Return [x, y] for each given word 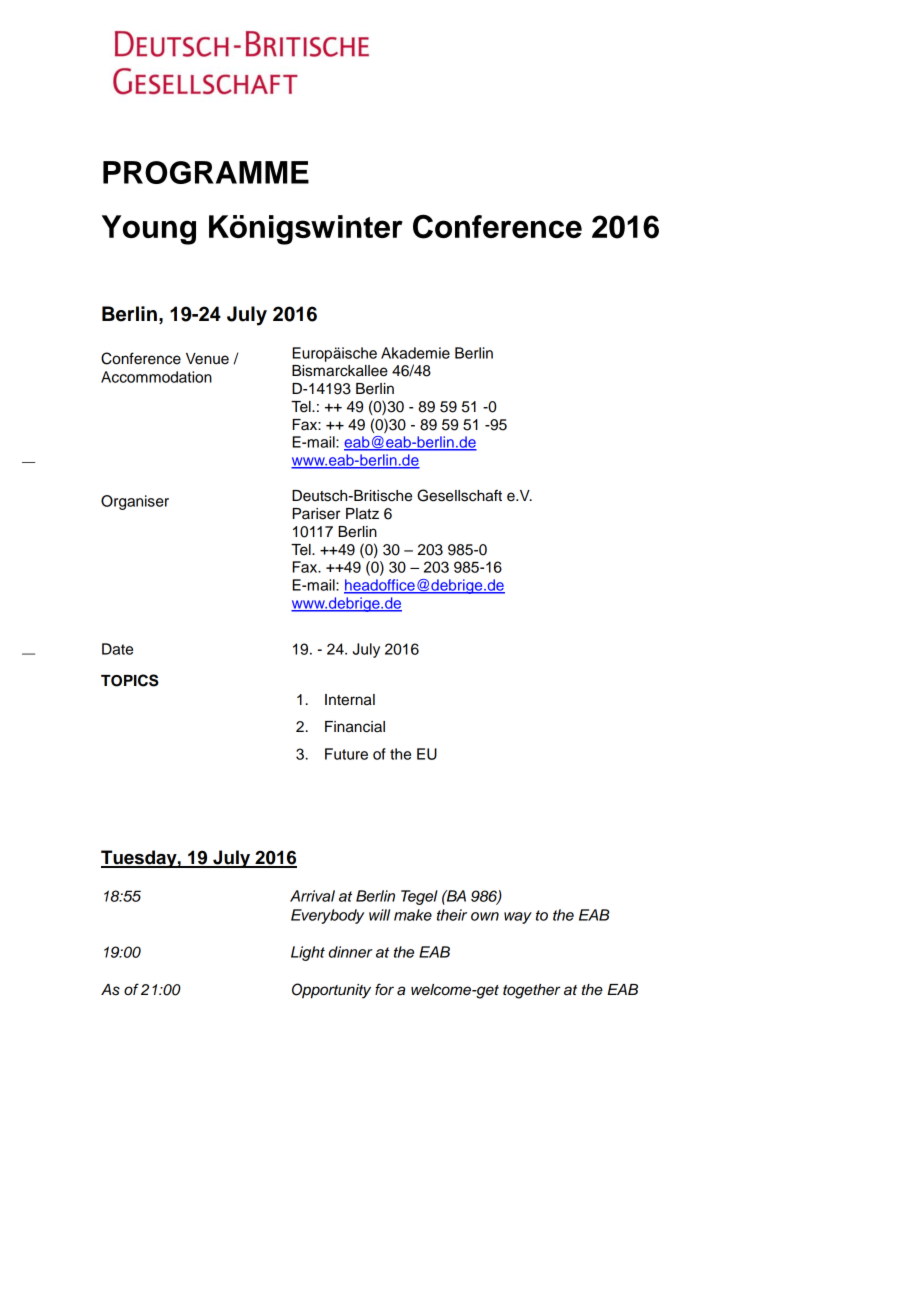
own [485, 916]
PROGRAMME [206, 172]
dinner [350, 952]
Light [308, 953]
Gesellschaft [459, 495]
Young [149, 230]
